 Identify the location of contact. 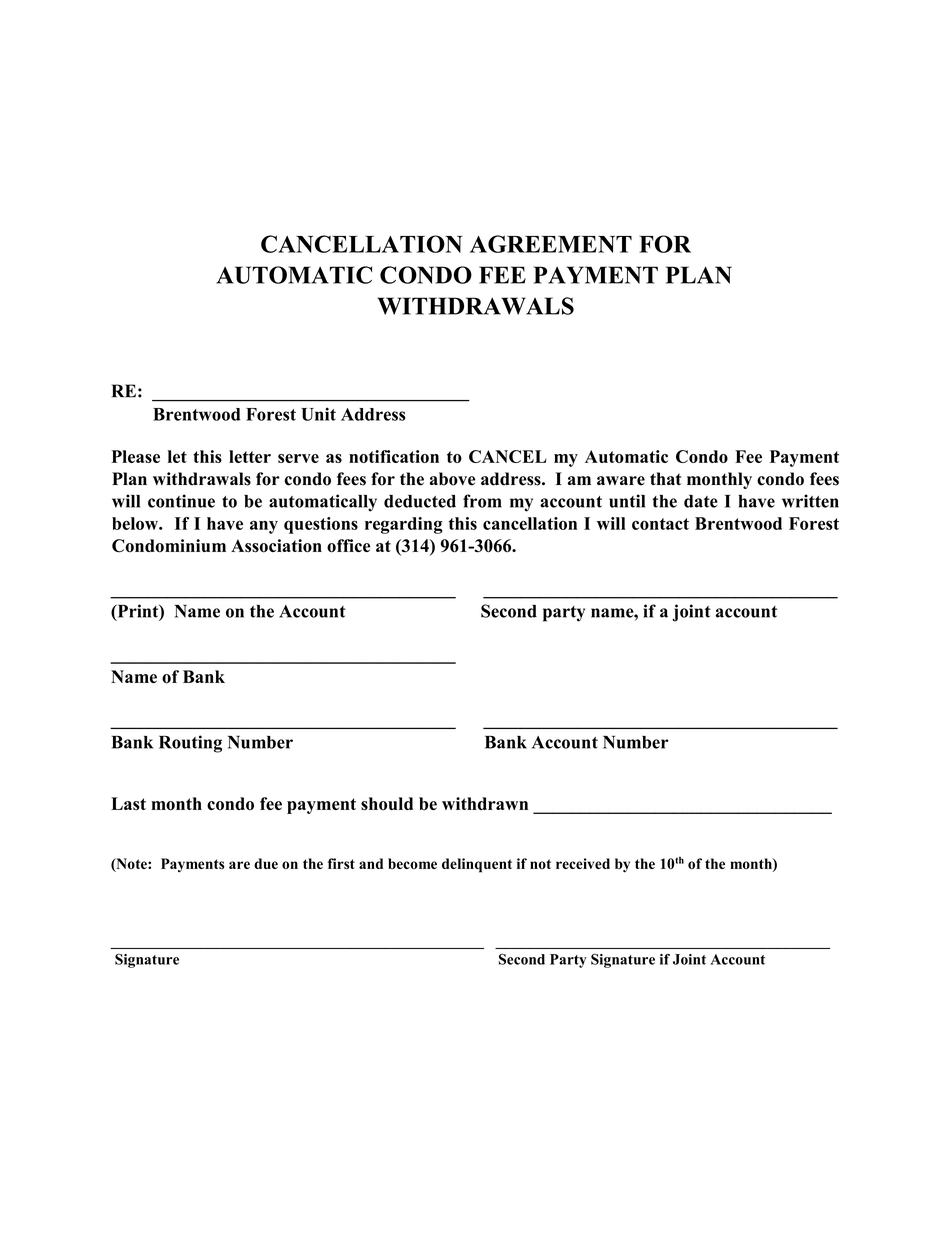
(660, 524).
